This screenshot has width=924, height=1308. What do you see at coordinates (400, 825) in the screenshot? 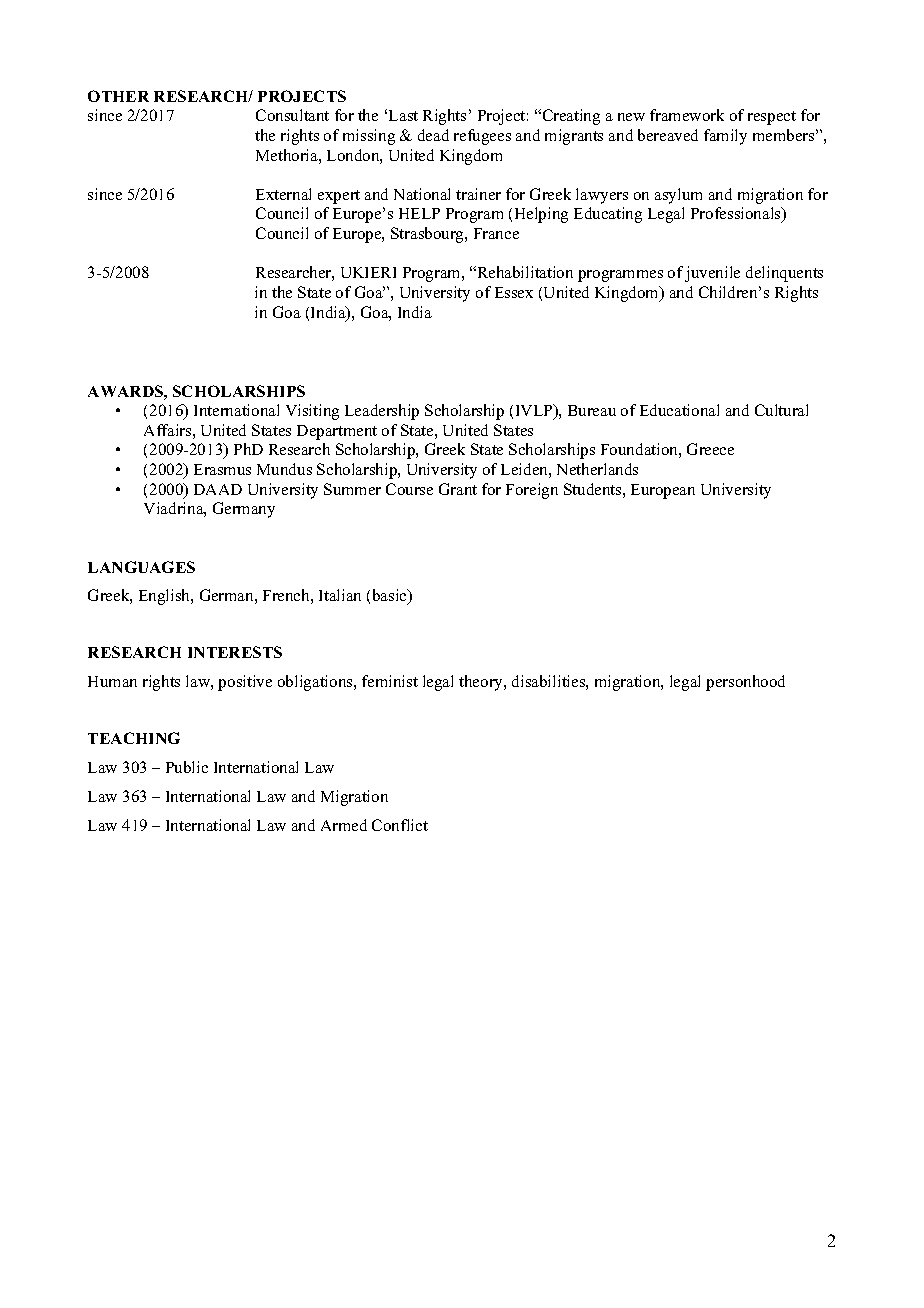
I see `Conflict` at bounding box center [400, 825].
